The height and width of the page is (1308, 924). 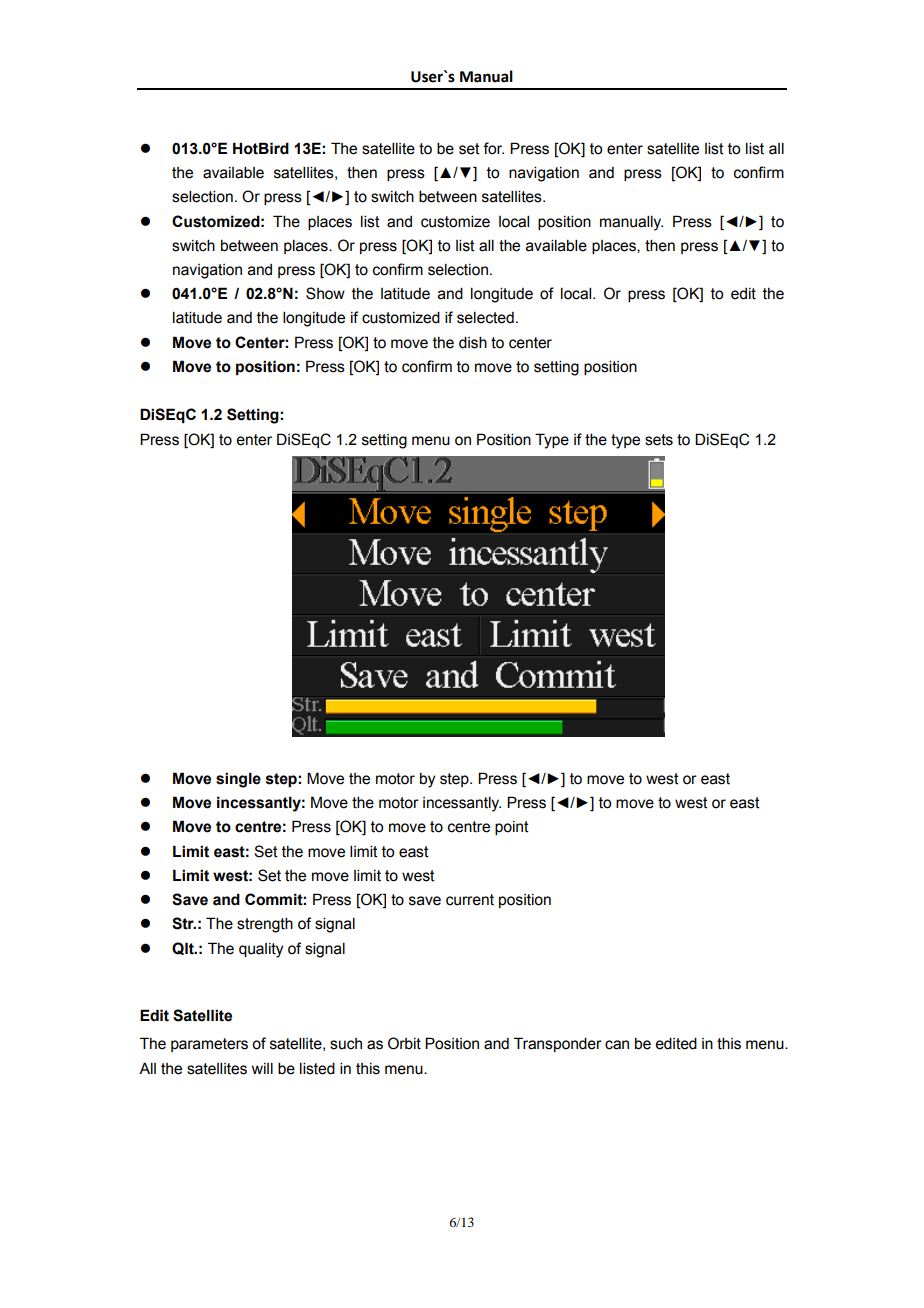 I want to click on point, so click(x=512, y=828).
